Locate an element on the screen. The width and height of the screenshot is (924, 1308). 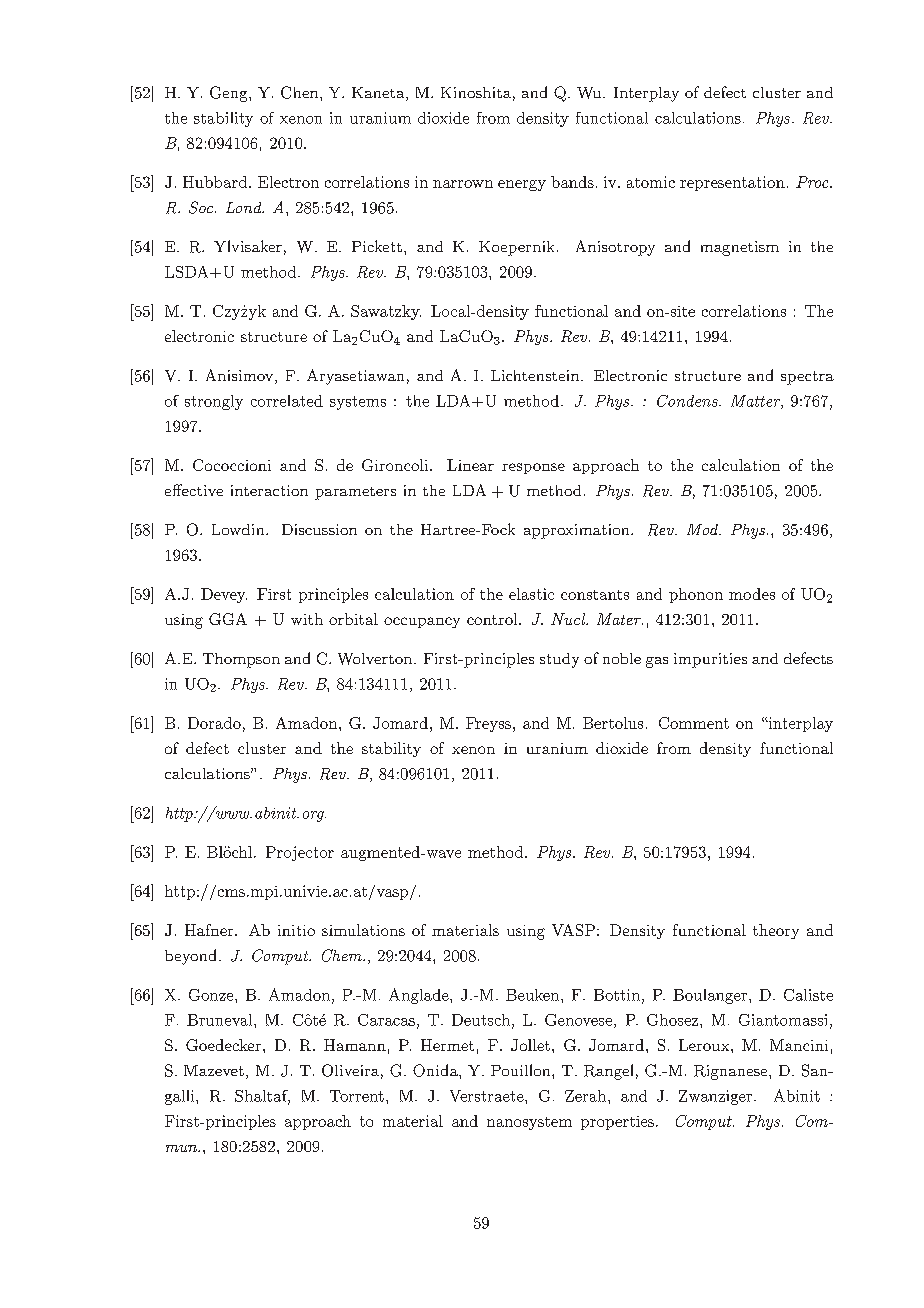
GGA is located at coordinates (228, 619).
